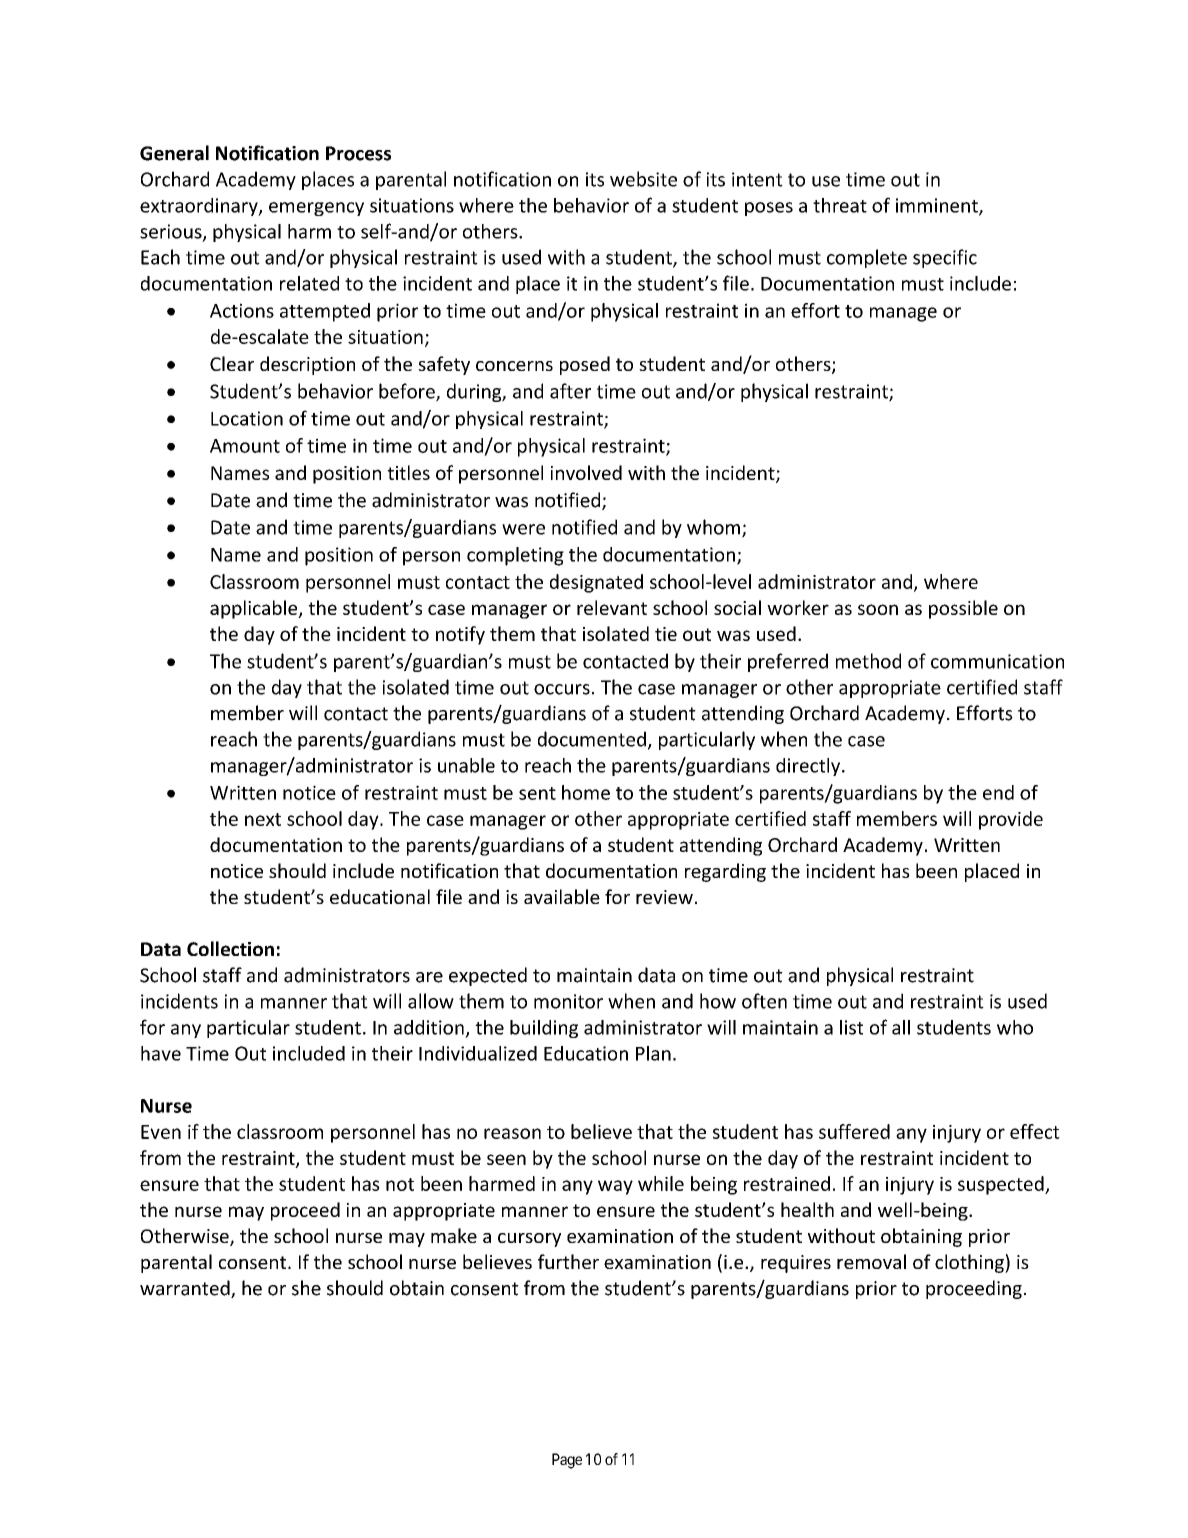 This document has height=1538, width=1188. Describe the element at coordinates (562, 689) in the document. I see `occurs` at that location.
